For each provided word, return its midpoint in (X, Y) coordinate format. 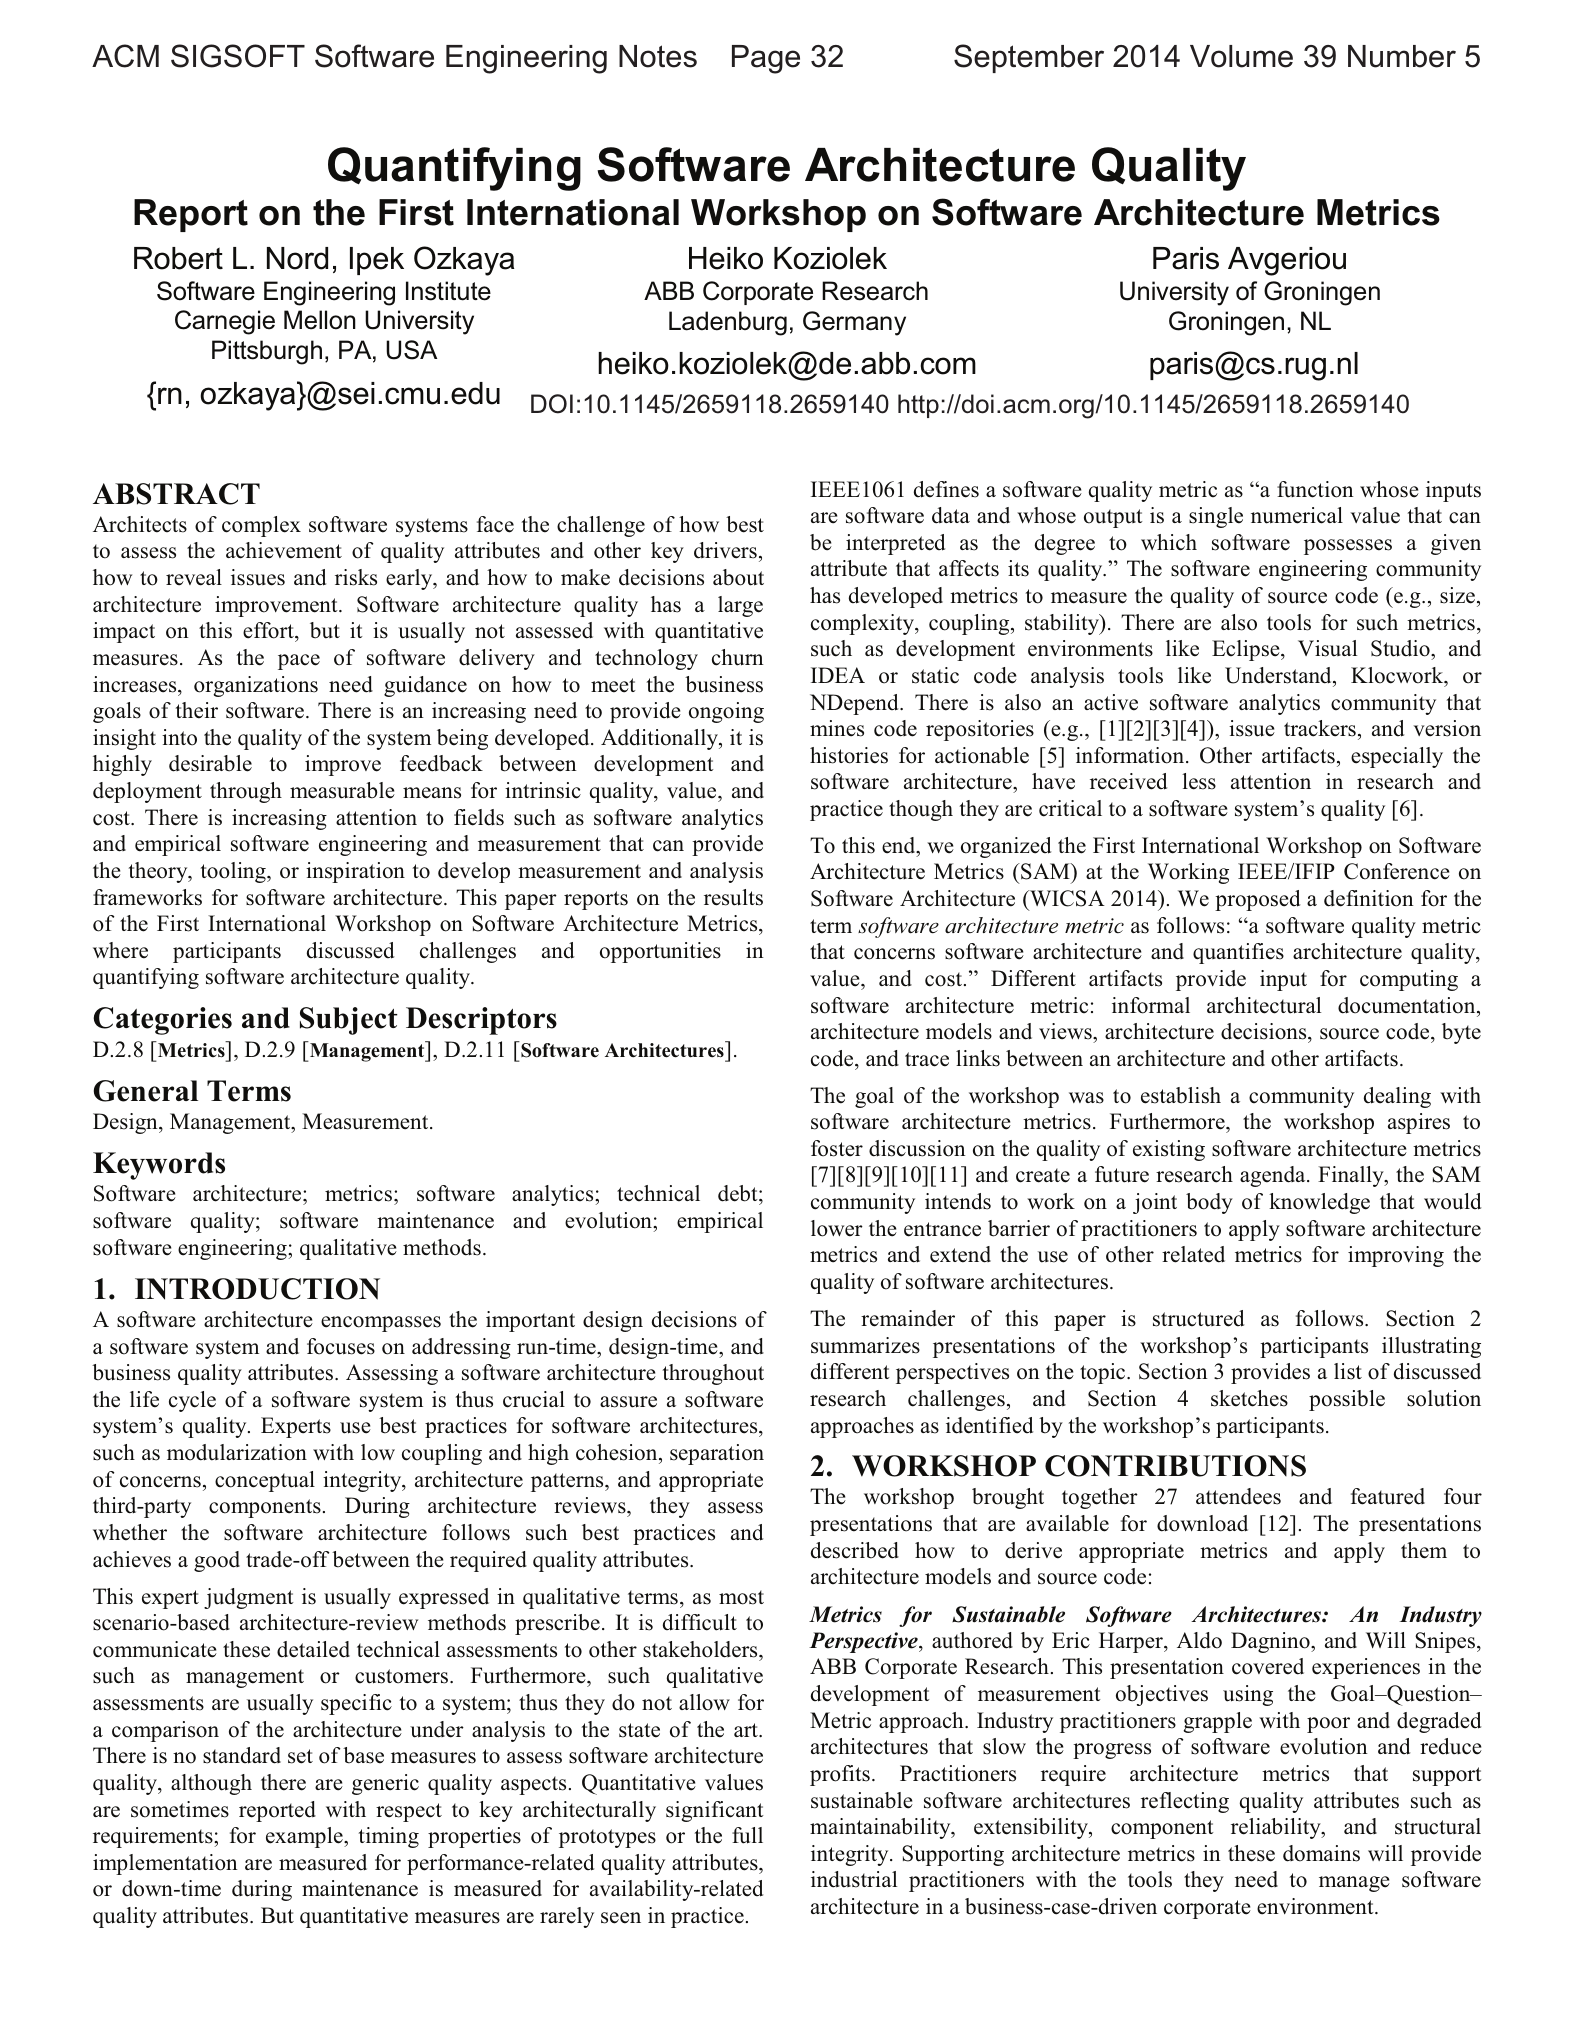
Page (766, 59)
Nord (297, 258)
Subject (349, 1021)
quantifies (1238, 953)
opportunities (660, 952)
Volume (1241, 56)
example (305, 1837)
